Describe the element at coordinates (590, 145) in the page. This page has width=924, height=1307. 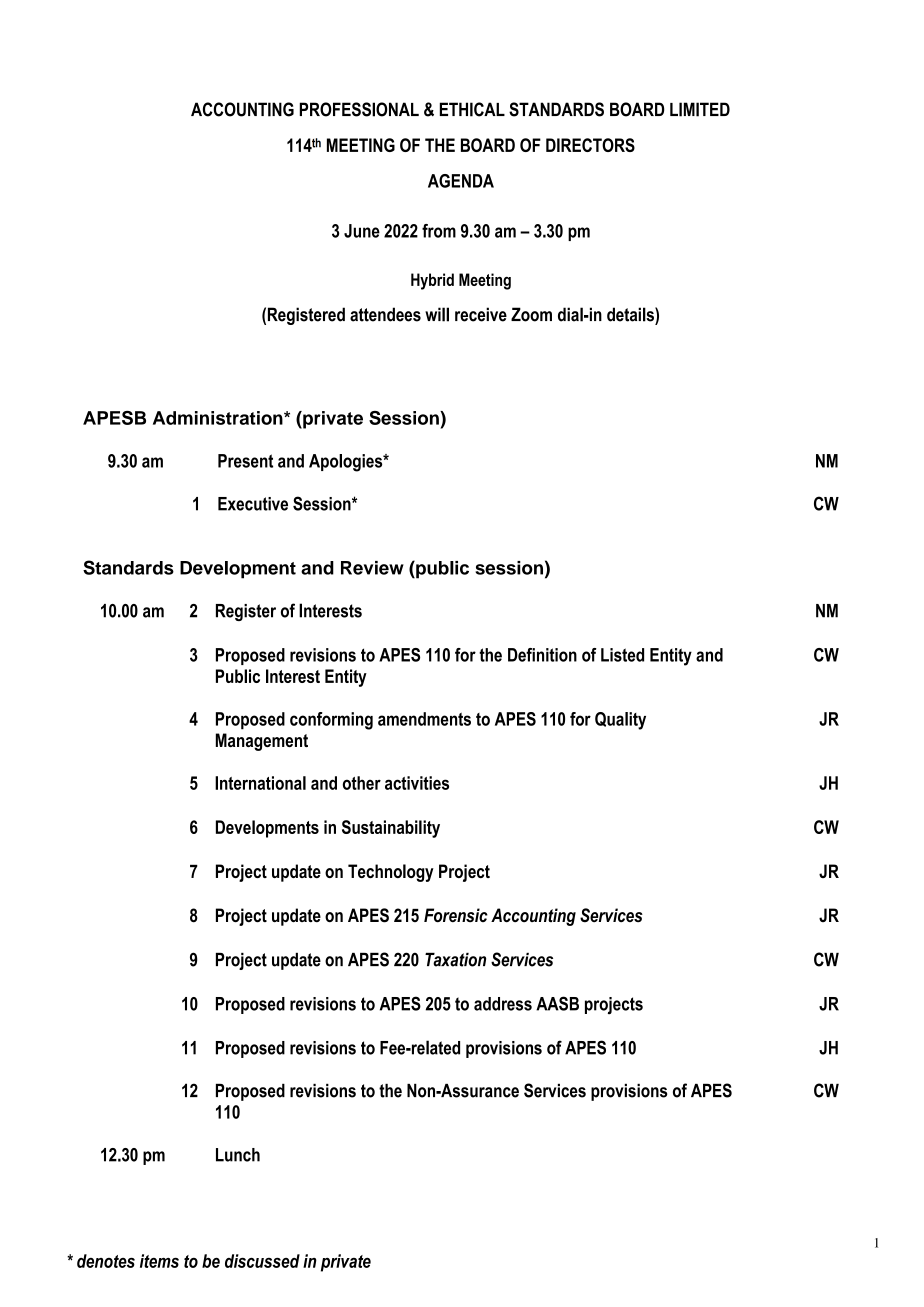
I see `DIRECTORS` at that location.
